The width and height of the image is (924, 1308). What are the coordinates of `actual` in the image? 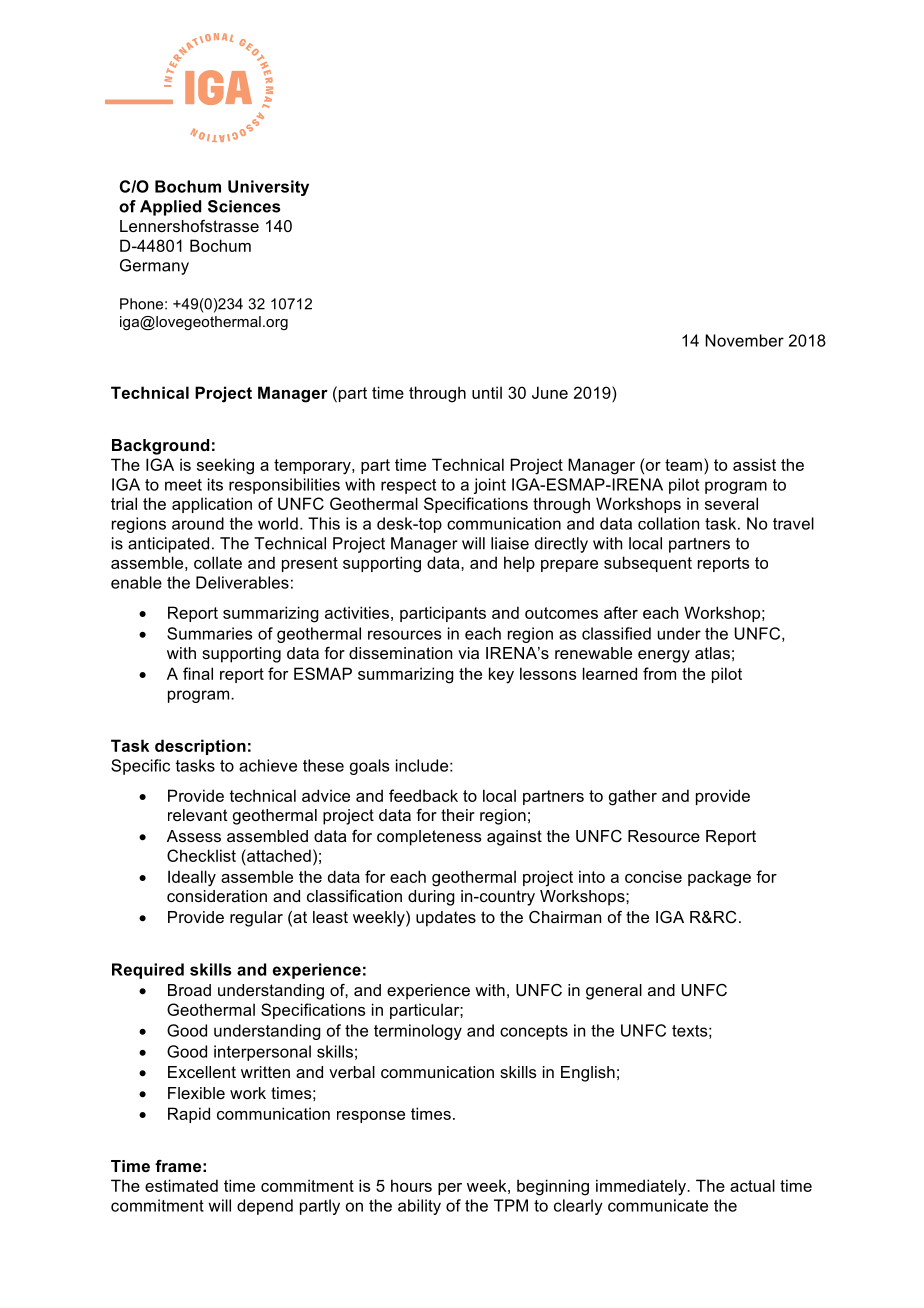 It's located at (752, 1185).
